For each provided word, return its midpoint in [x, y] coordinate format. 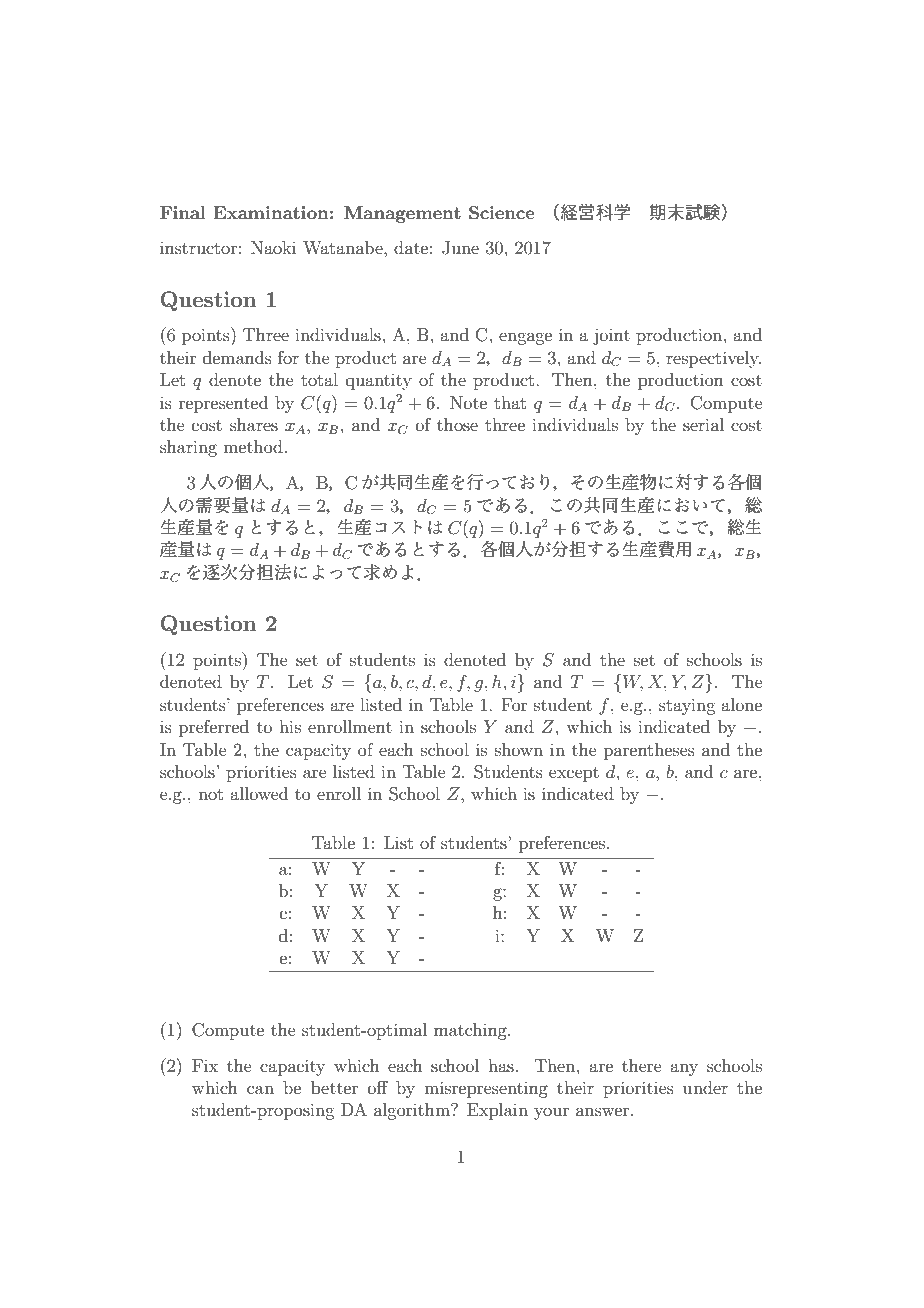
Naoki [273, 247]
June [460, 248]
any [684, 1069]
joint [611, 336]
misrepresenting [486, 1089]
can [260, 1089]
